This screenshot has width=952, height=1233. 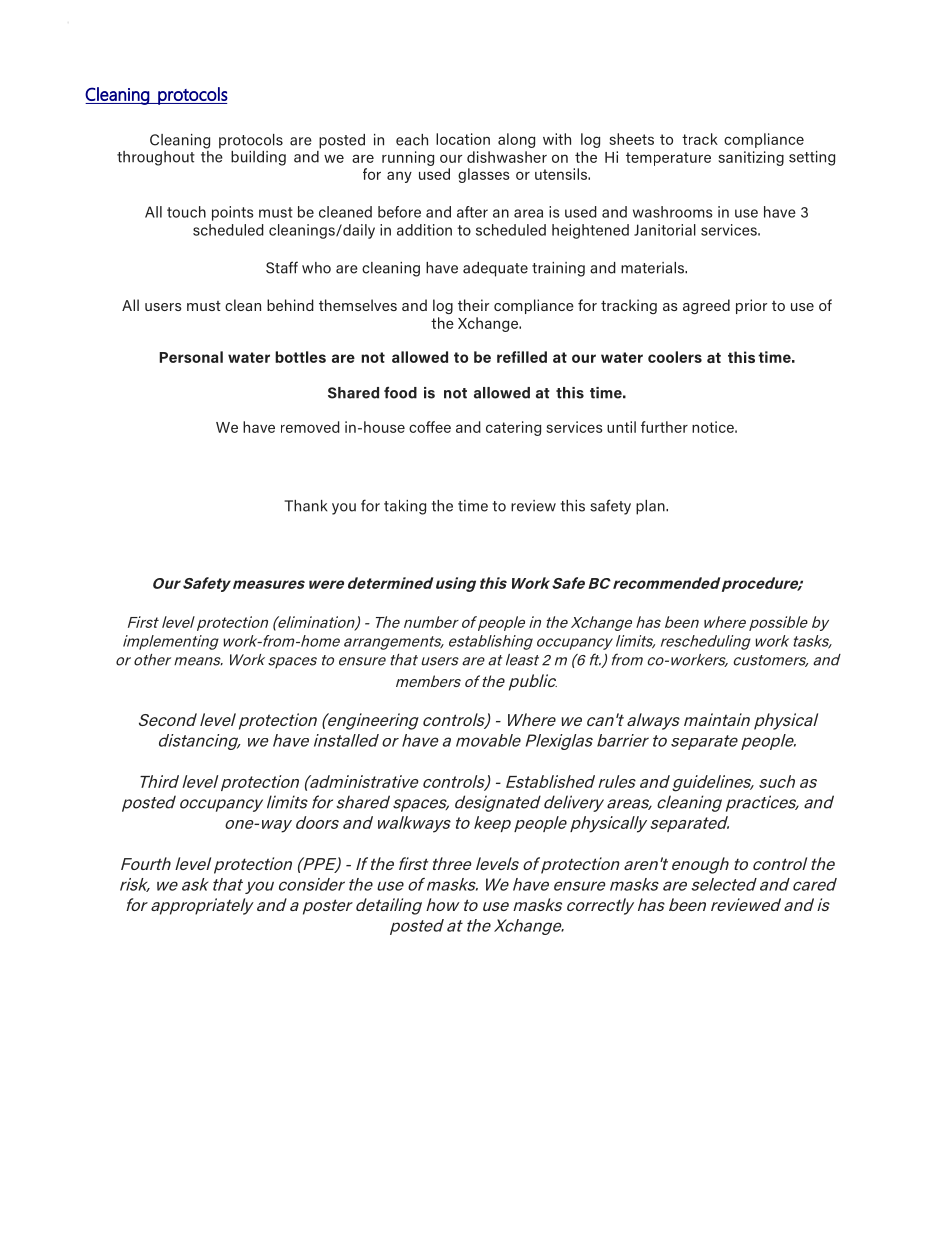 I want to click on Thank, so click(x=305, y=506).
